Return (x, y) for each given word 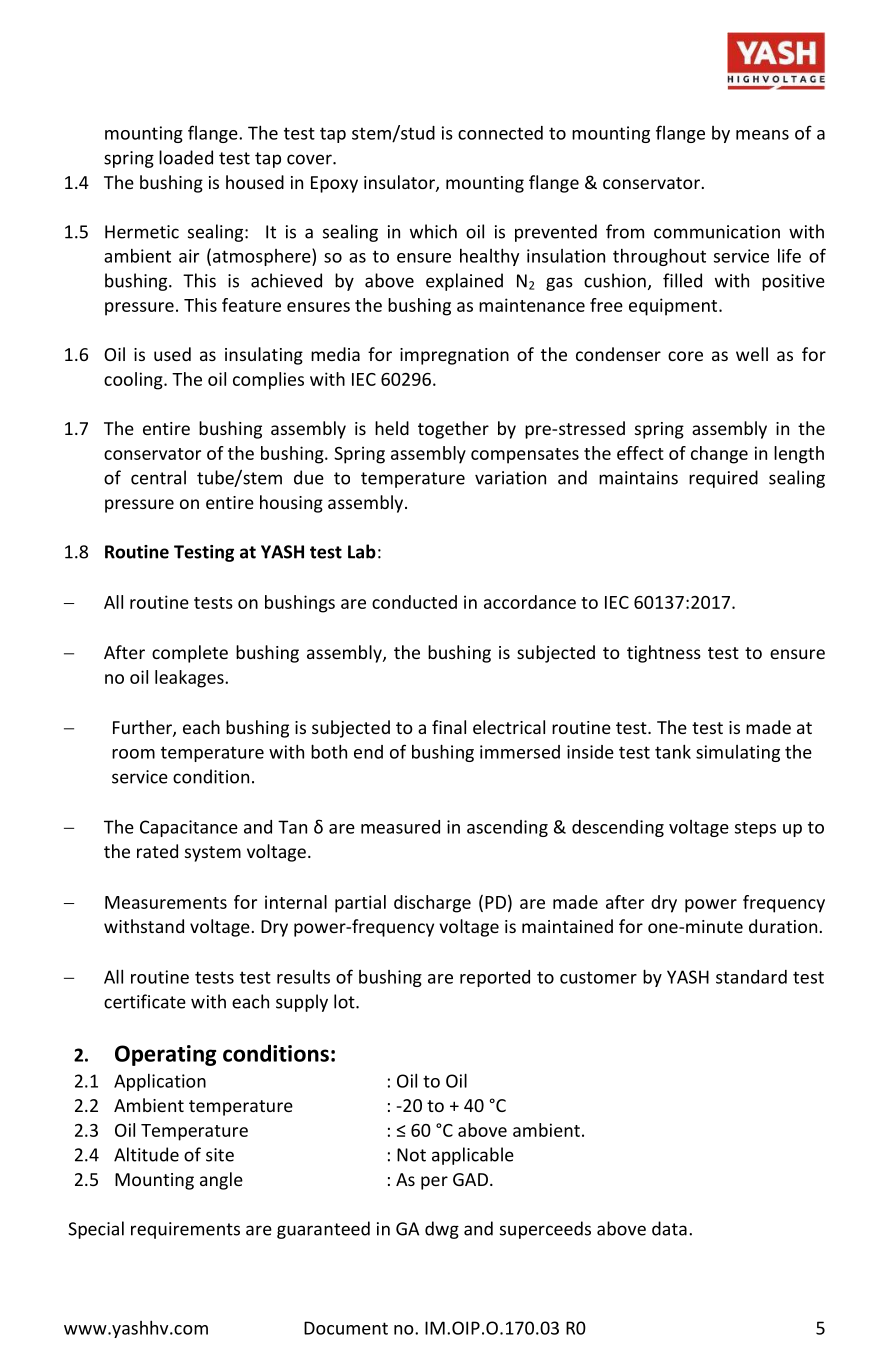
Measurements (166, 902)
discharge (432, 904)
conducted (414, 602)
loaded (186, 157)
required (723, 479)
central (158, 477)
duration (783, 926)
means (762, 135)
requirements (185, 1230)
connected (500, 133)
